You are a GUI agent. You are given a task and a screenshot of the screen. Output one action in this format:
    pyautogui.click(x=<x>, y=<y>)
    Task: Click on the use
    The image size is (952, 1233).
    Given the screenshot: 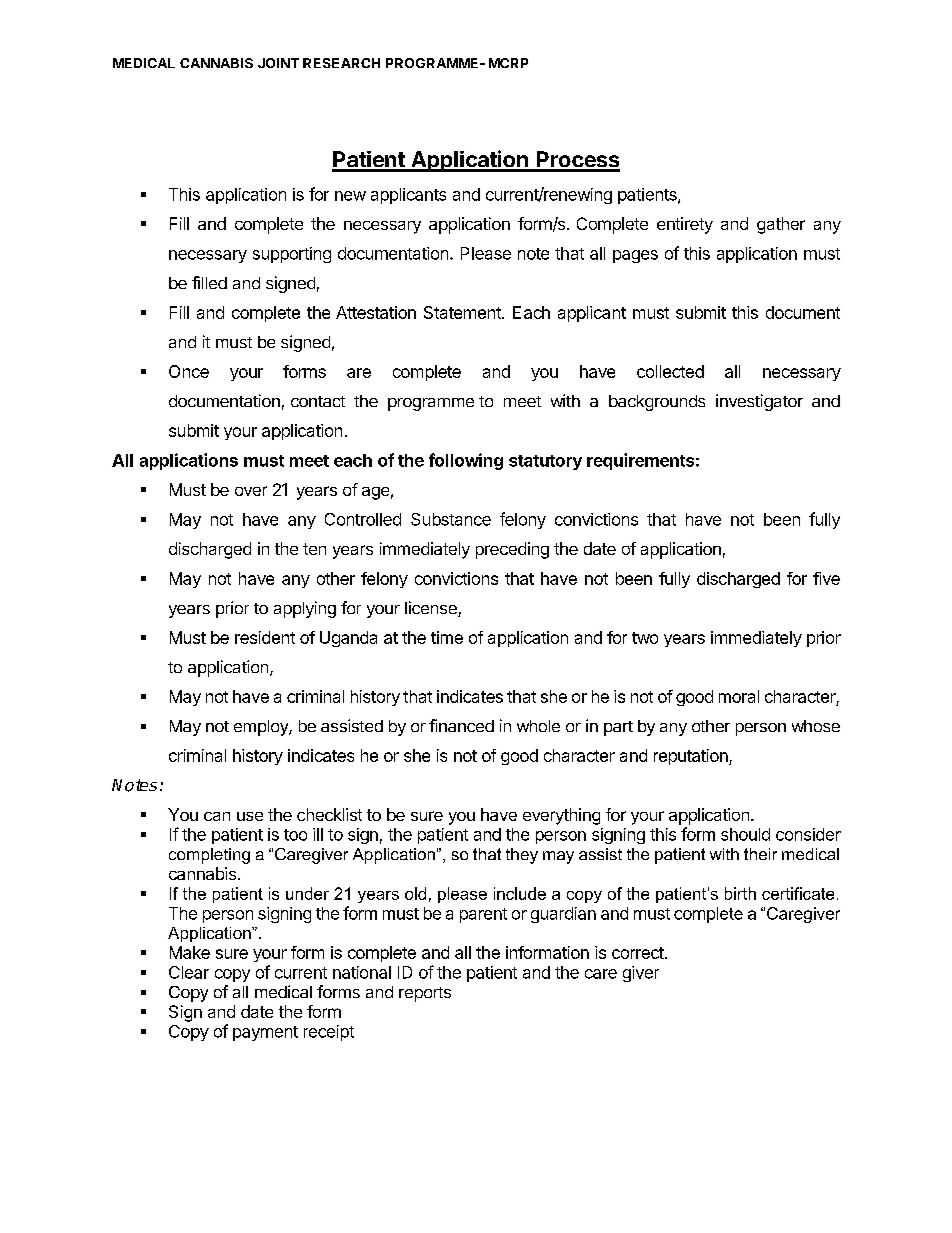 What is the action you would take?
    pyautogui.click(x=250, y=816)
